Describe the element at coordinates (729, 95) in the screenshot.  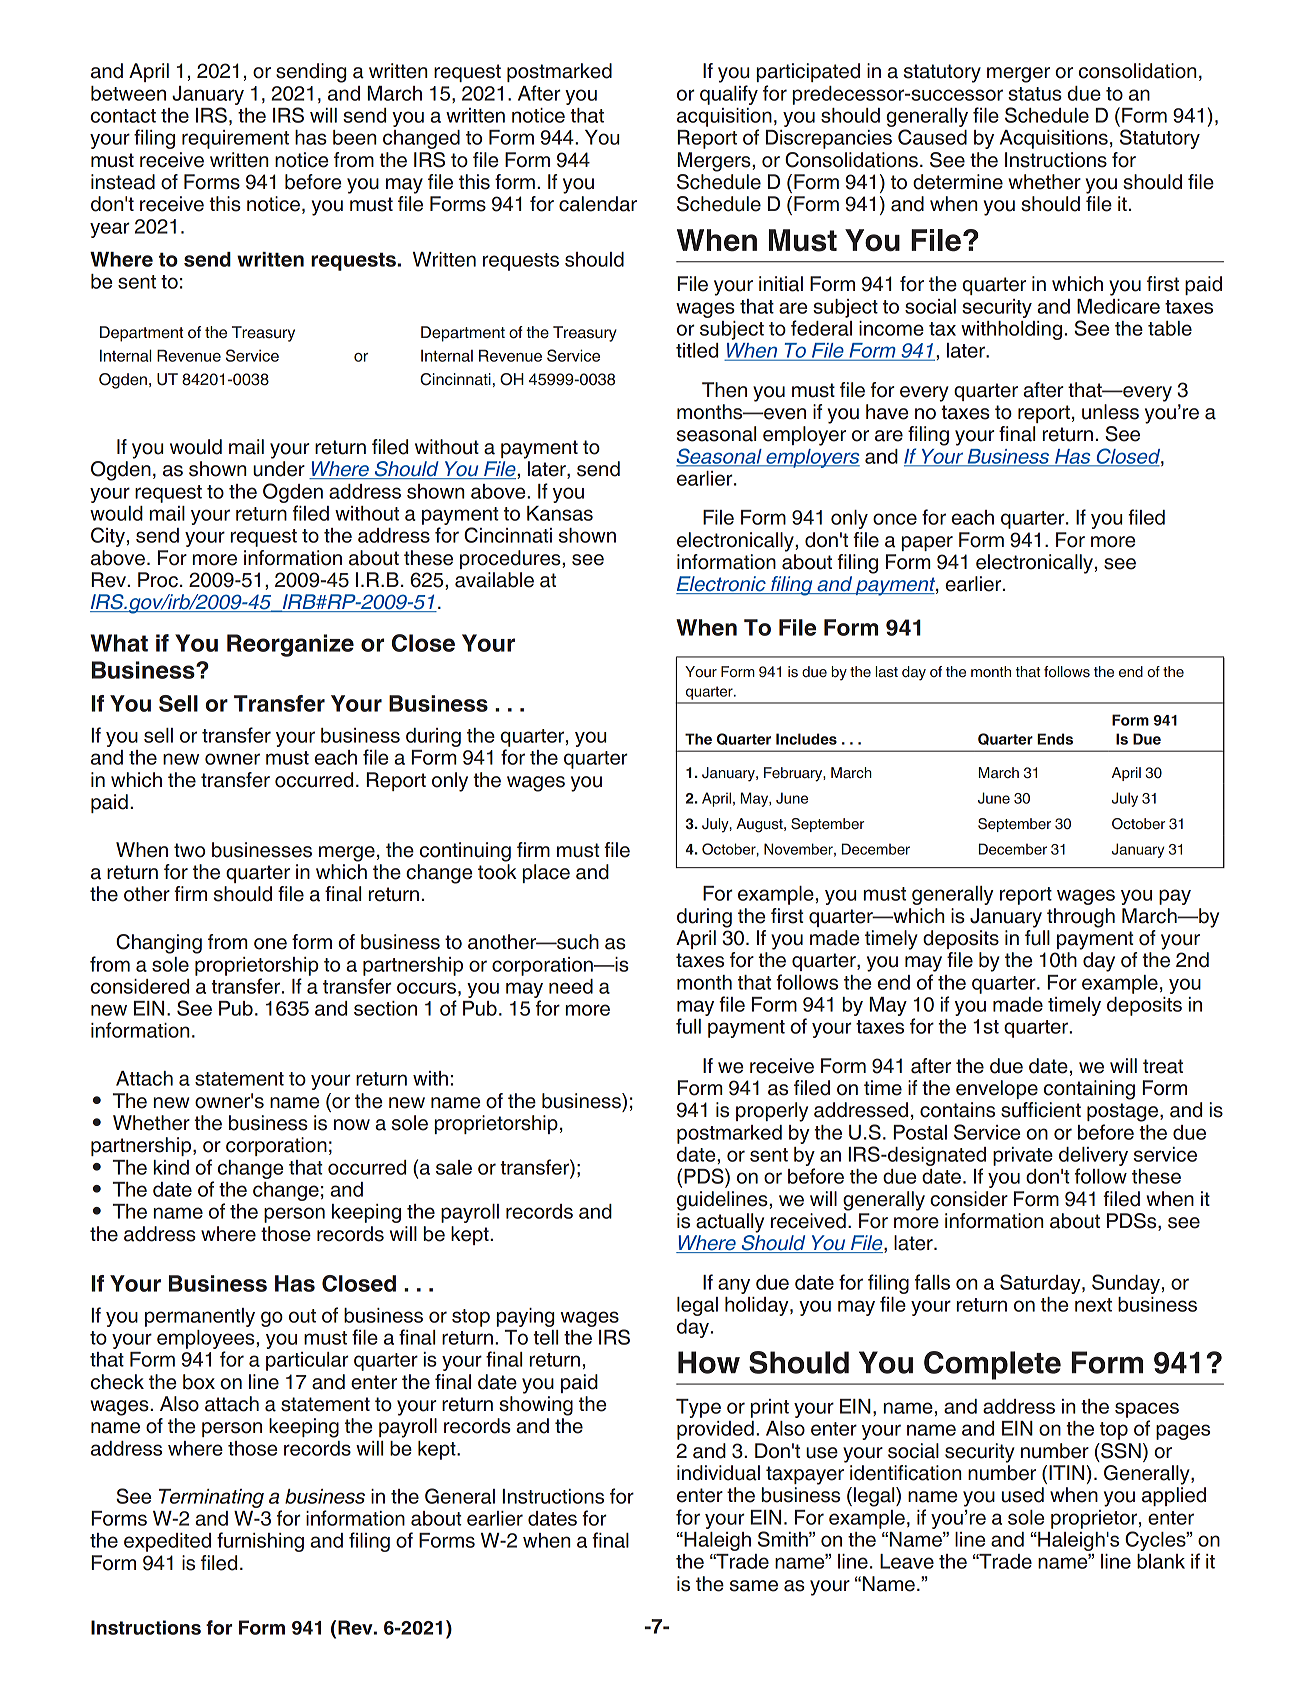
I see `qualify` at that location.
